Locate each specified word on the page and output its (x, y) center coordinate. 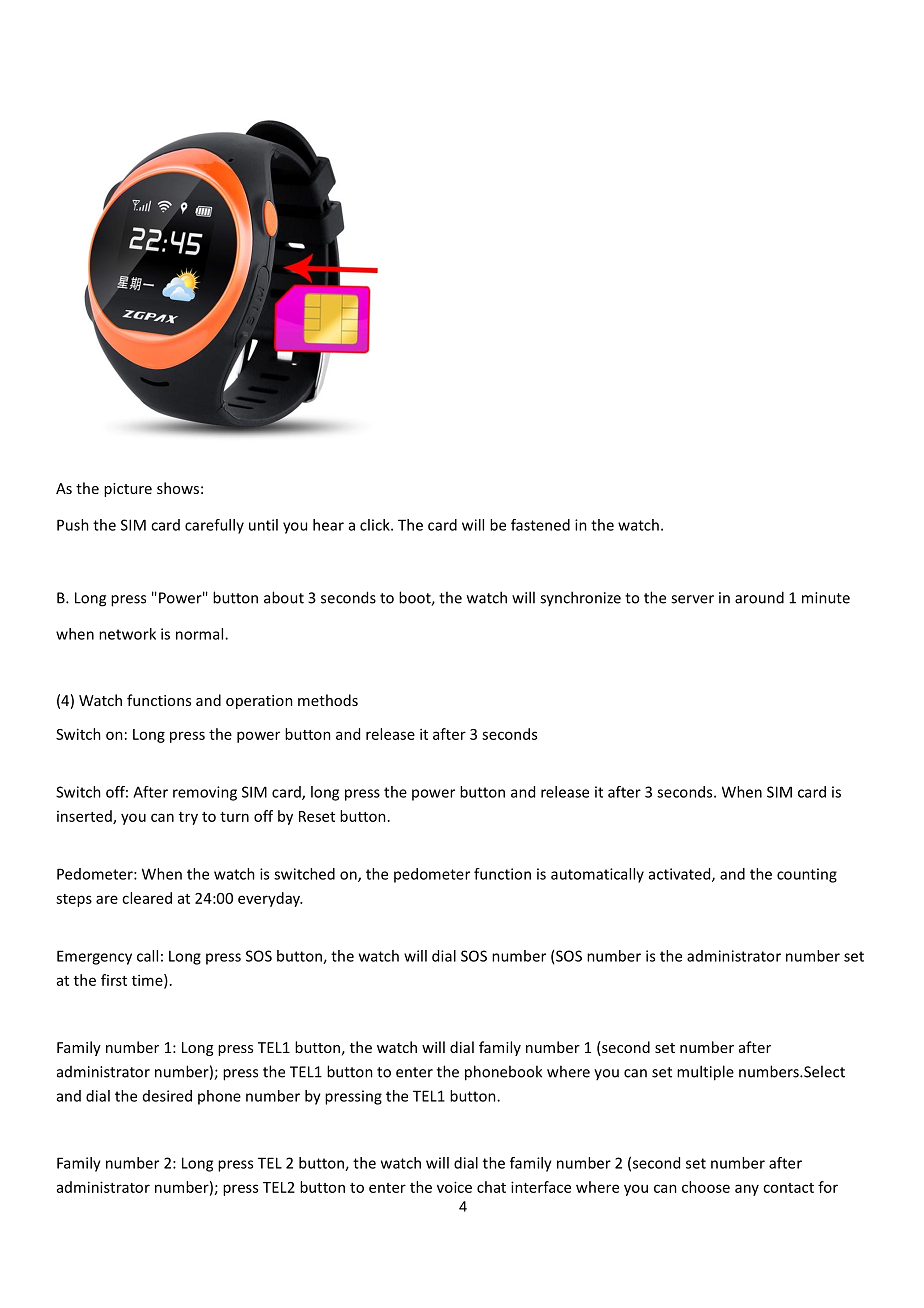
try (188, 818)
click (376, 525)
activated (681, 875)
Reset (317, 816)
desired (167, 1096)
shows (178, 488)
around (759, 597)
